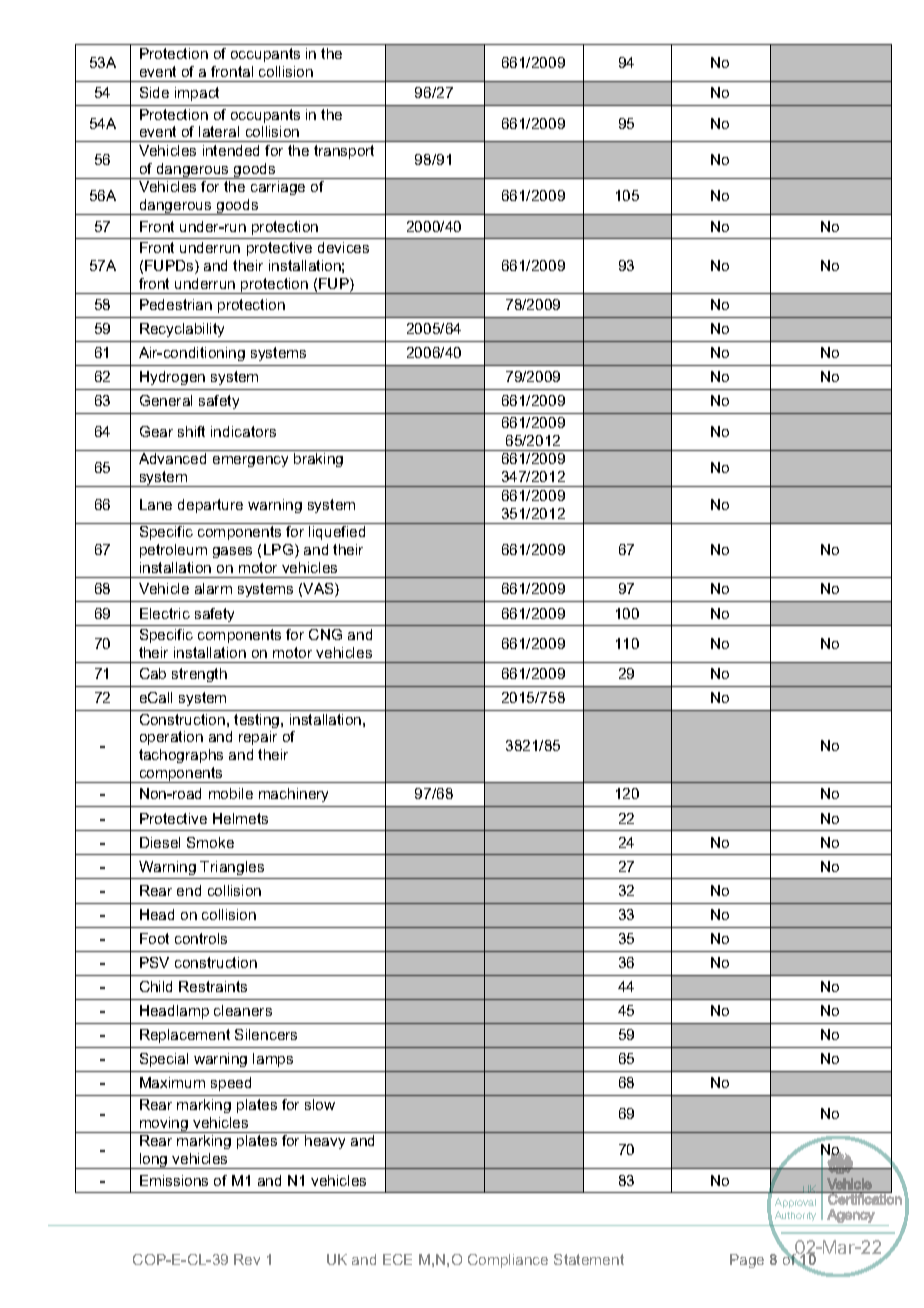 Image resolution: width=924 pixels, height=1308 pixels. I want to click on CNG, so click(325, 634).
